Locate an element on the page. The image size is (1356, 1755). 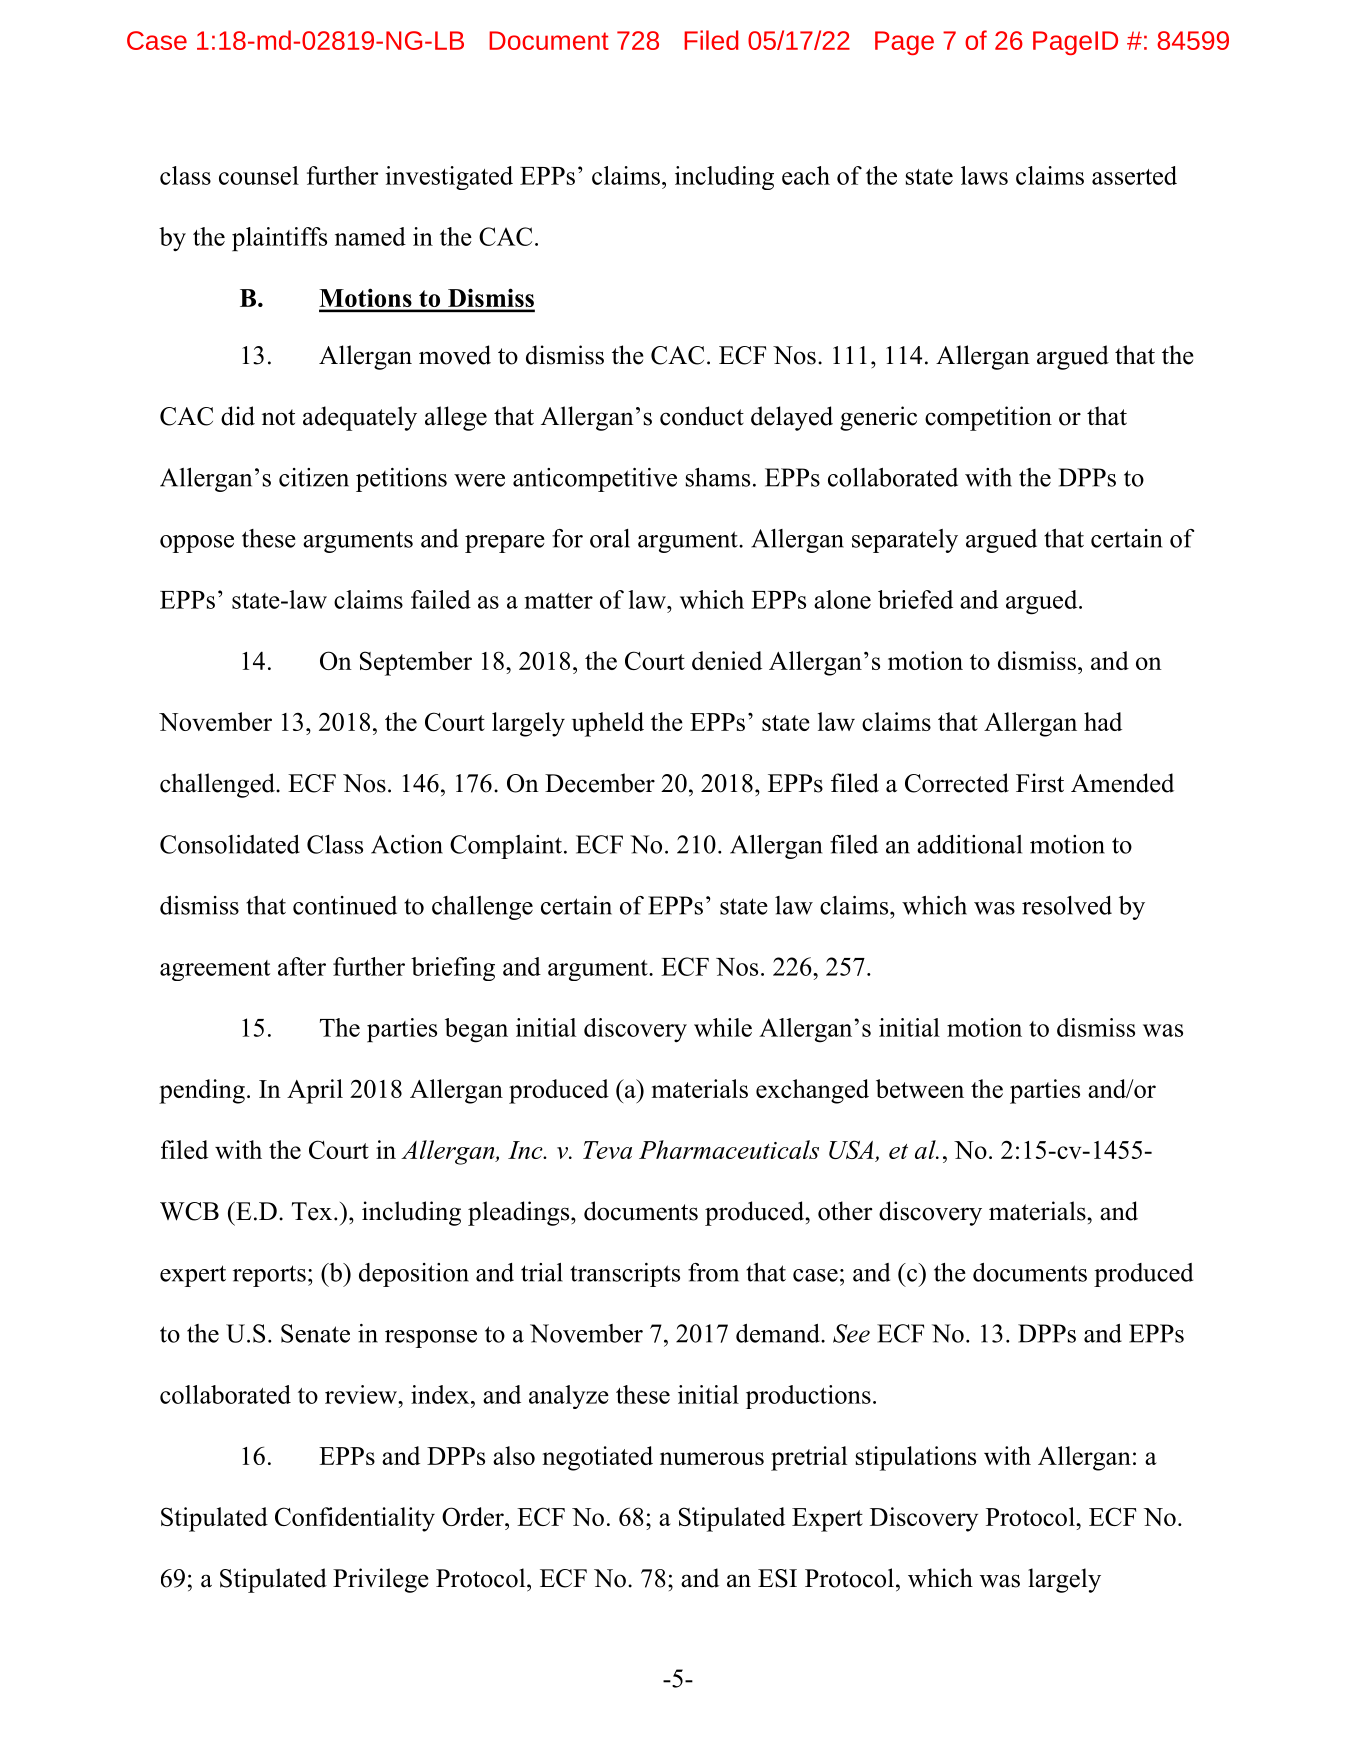
laws is located at coordinates (984, 175).
